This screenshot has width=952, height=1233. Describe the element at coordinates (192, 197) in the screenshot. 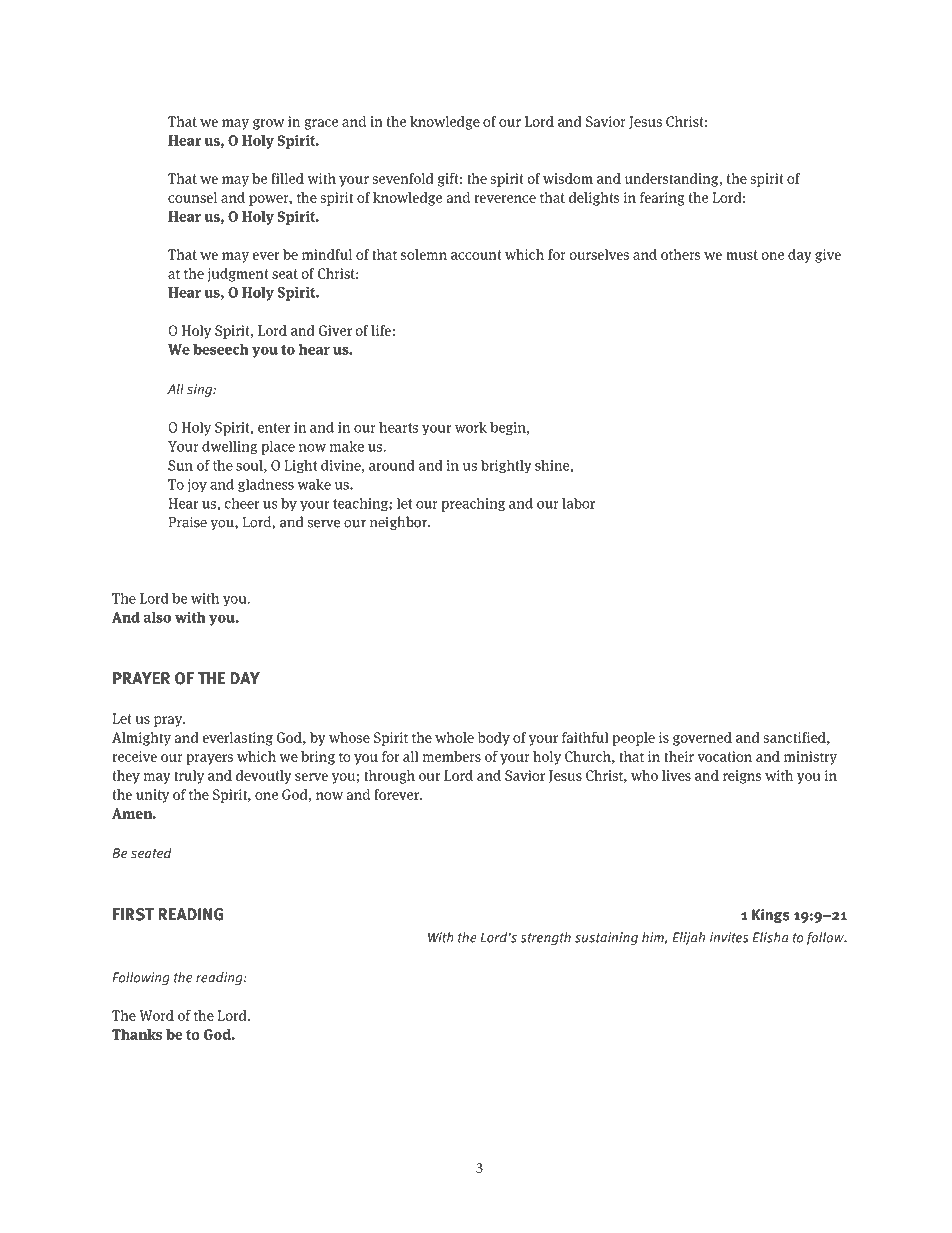

I see `counsel` at that location.
